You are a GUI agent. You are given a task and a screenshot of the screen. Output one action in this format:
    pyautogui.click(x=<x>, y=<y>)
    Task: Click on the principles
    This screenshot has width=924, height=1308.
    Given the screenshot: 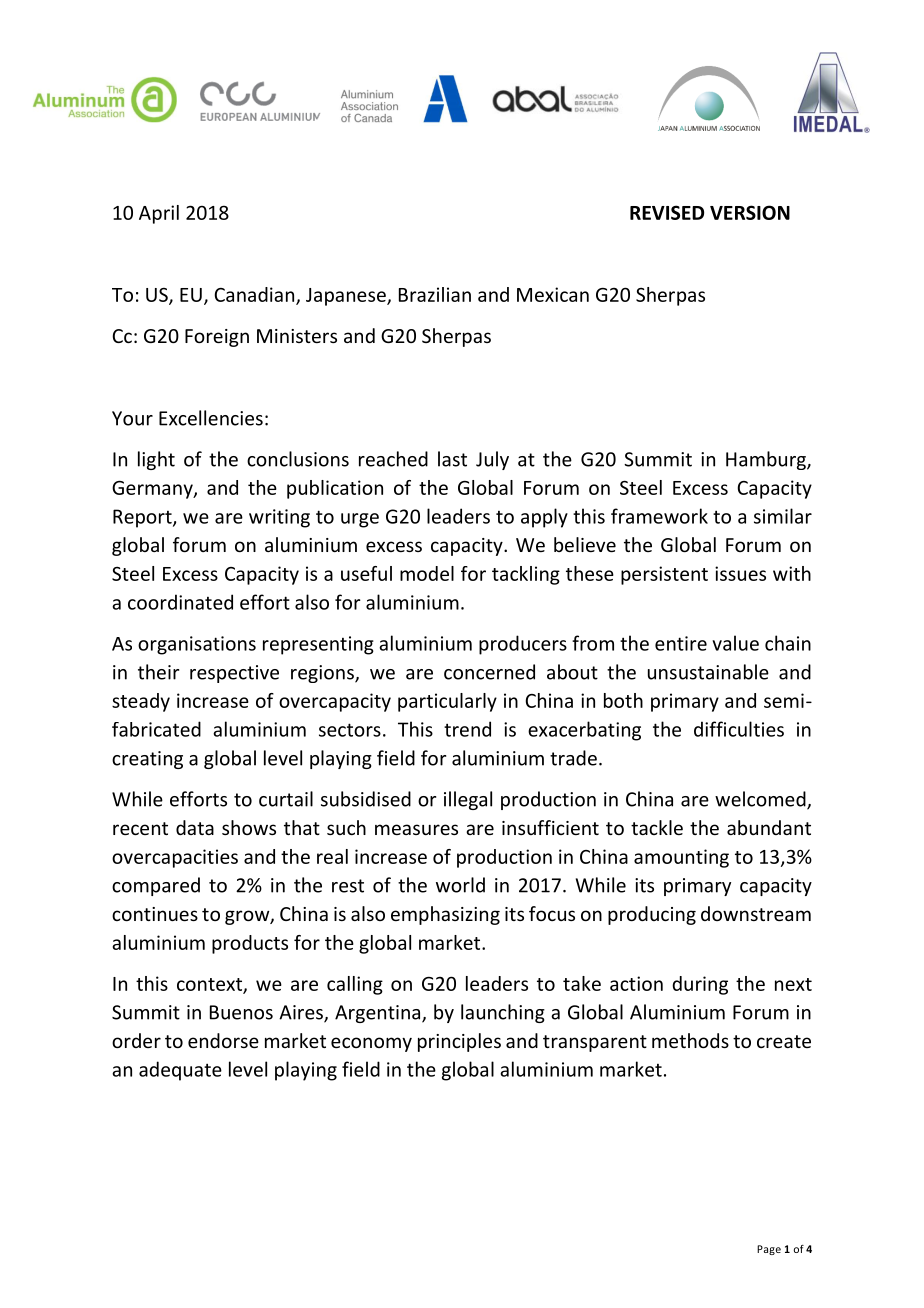 What is the action you would take?
    pyautogui.click(x=459, y=1042)
